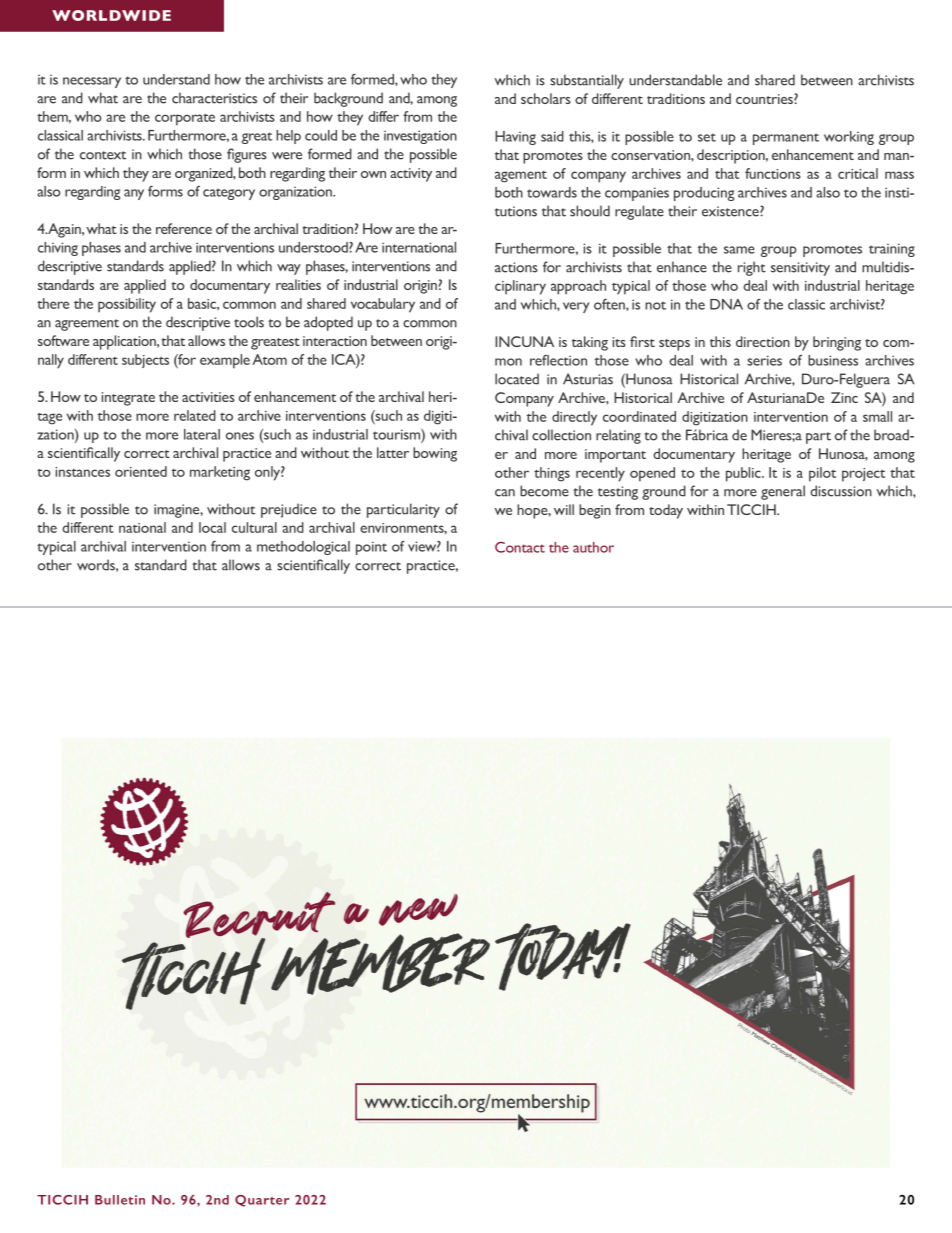  I want to click on Bulletin, so click(120, 1200).
